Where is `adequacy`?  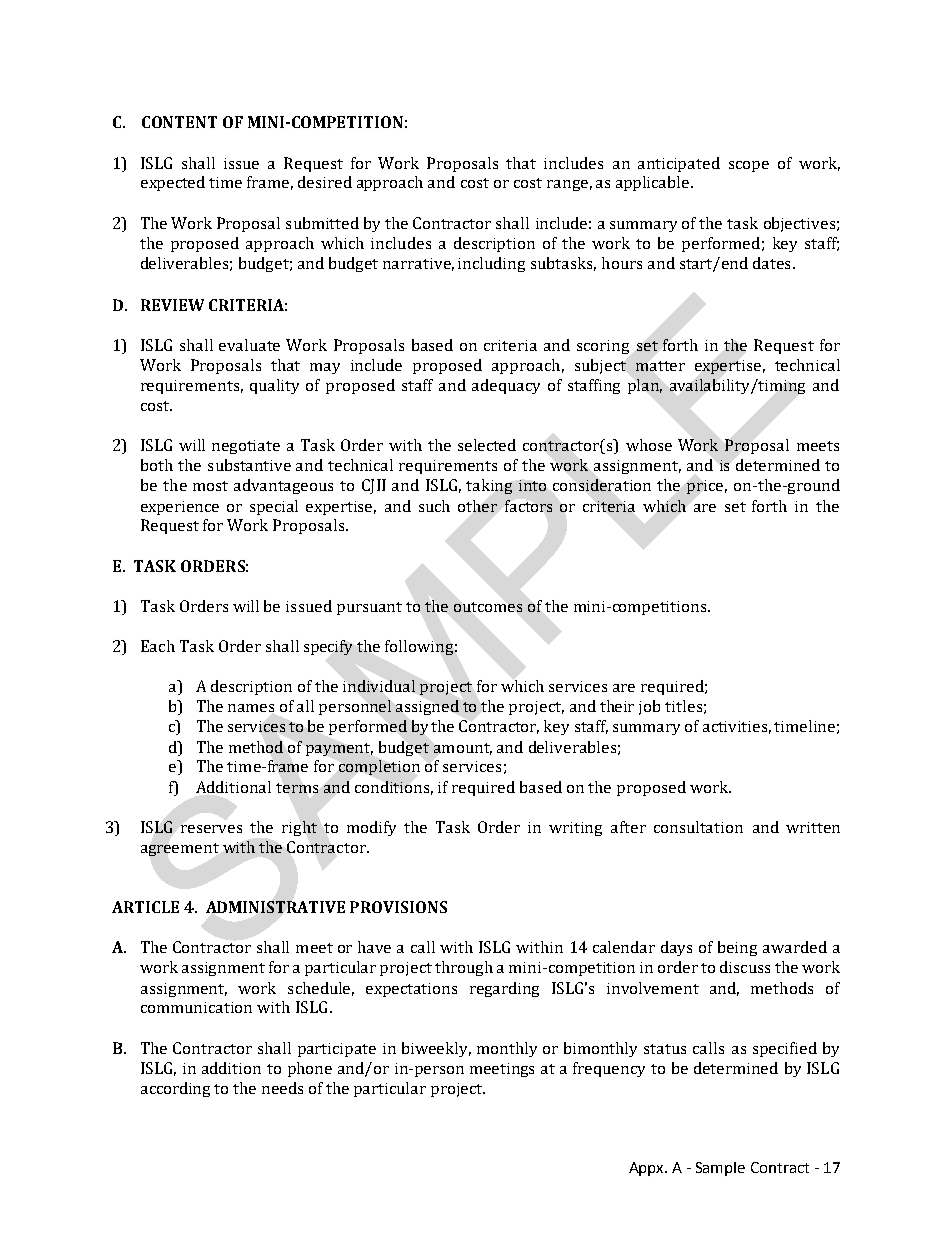
adequacy is located at coordinates (506, 386).
